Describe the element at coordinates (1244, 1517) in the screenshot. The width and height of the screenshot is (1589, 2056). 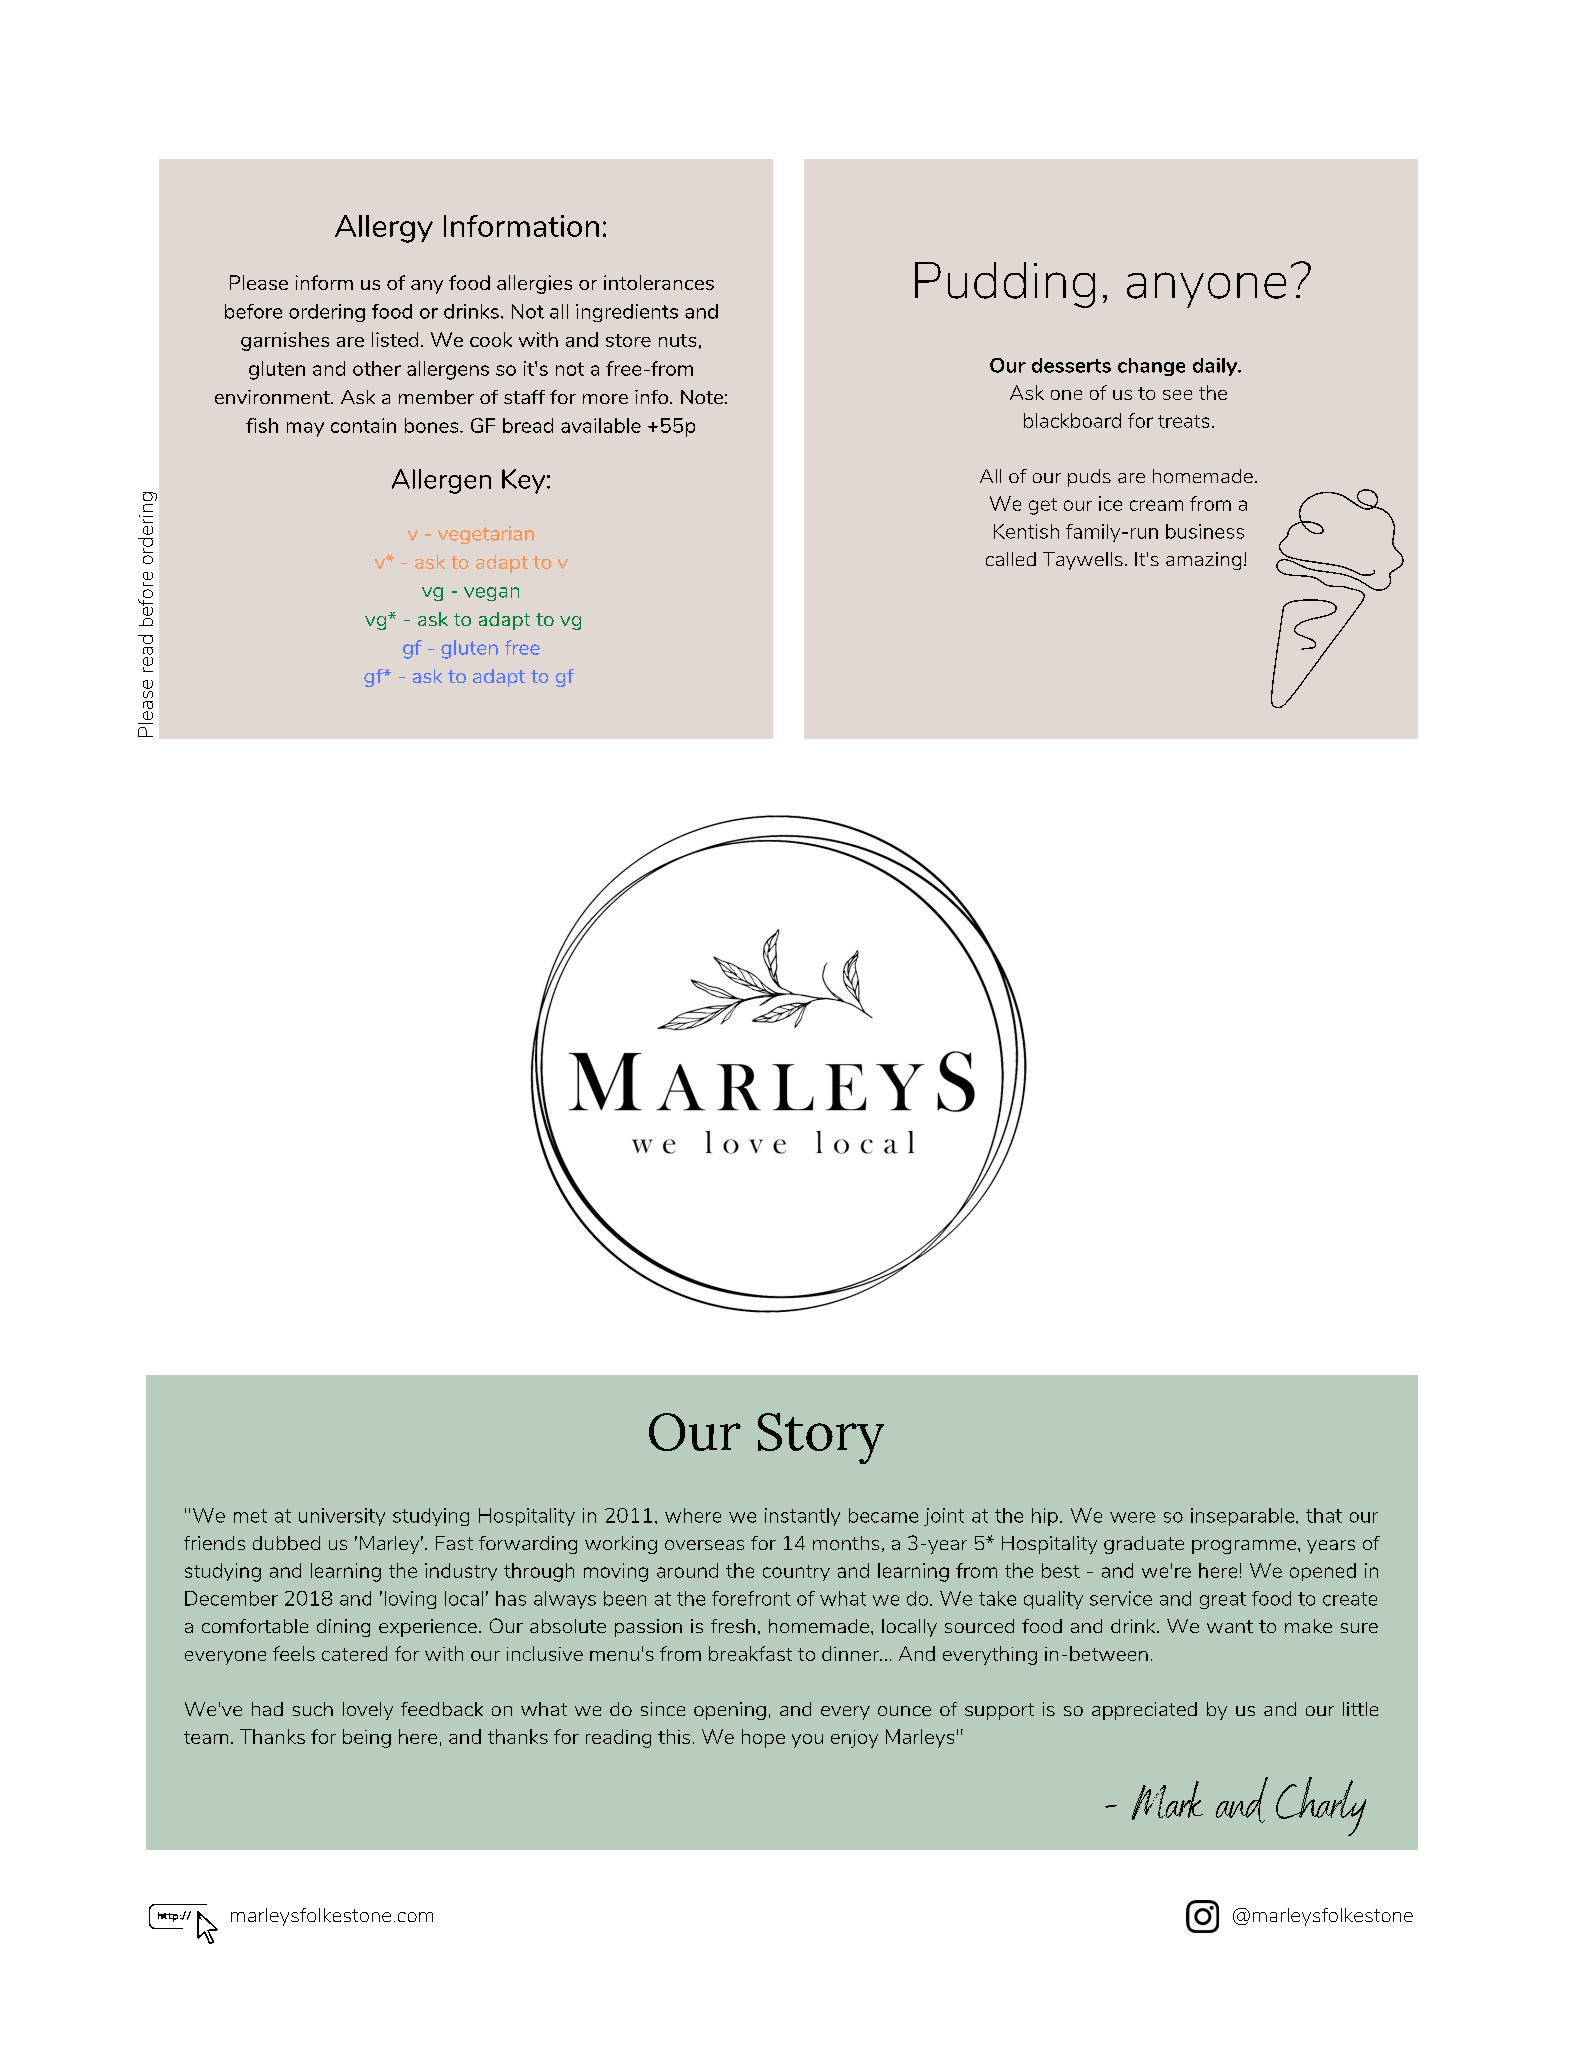
I see `inseparable` at that location.
